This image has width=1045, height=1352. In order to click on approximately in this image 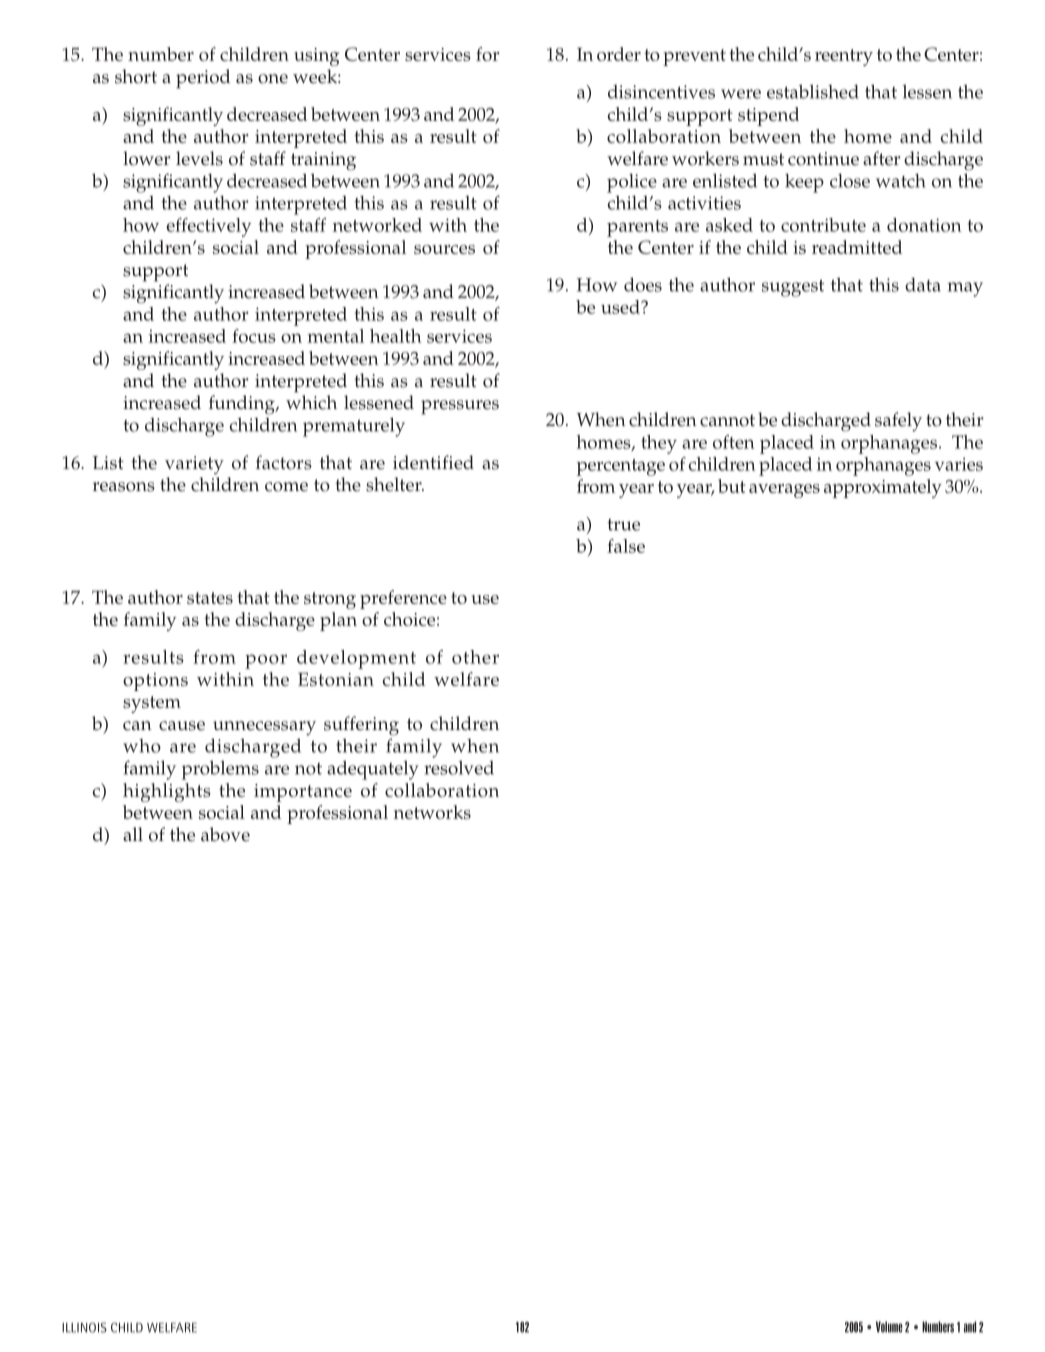, I will do `click(883, 488)`.
